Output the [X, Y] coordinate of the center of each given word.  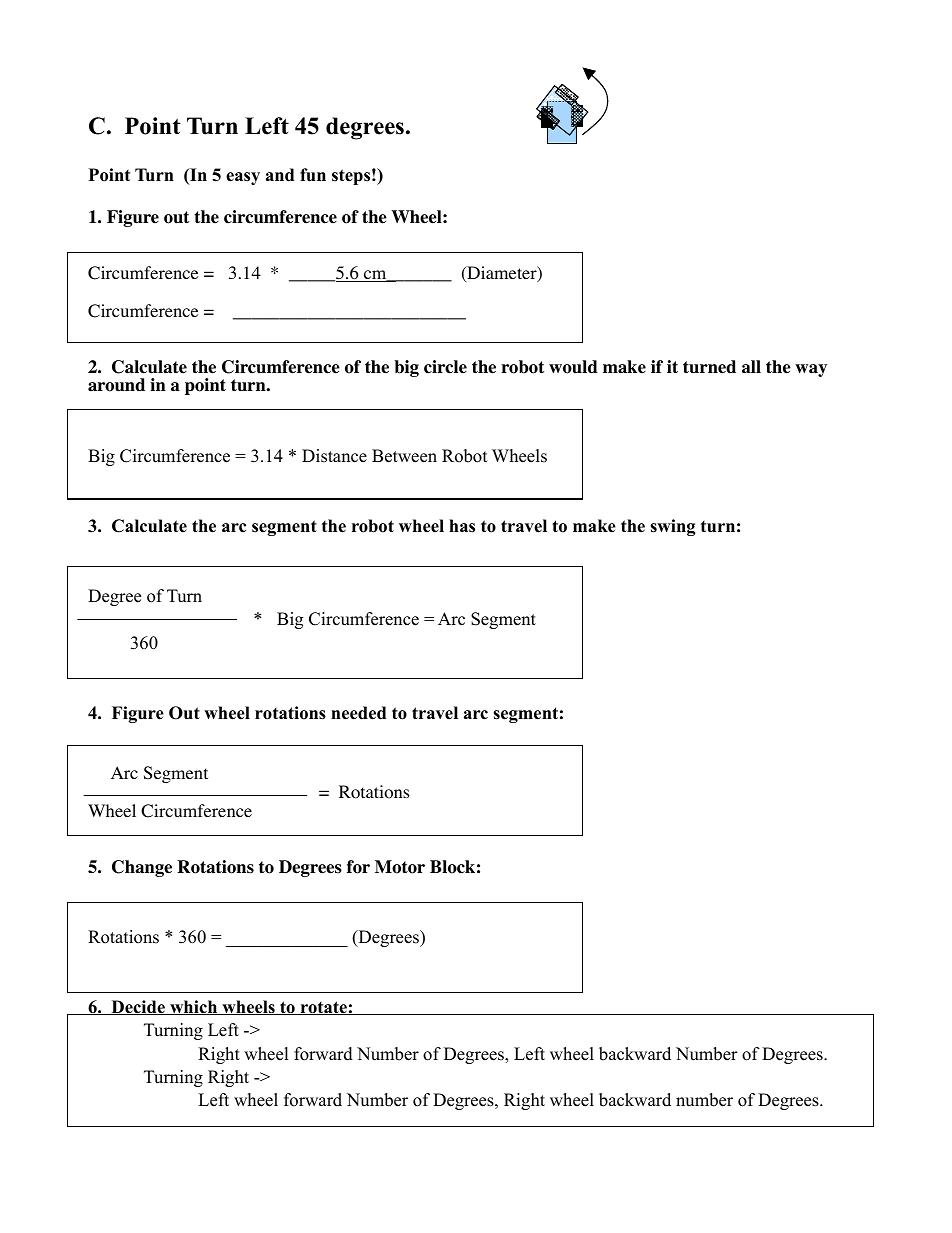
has [462, 526]
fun [313, 175]
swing [673, 527]
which [194, 1007]
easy [243, 178]
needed [358, 713]
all [751, 367]
